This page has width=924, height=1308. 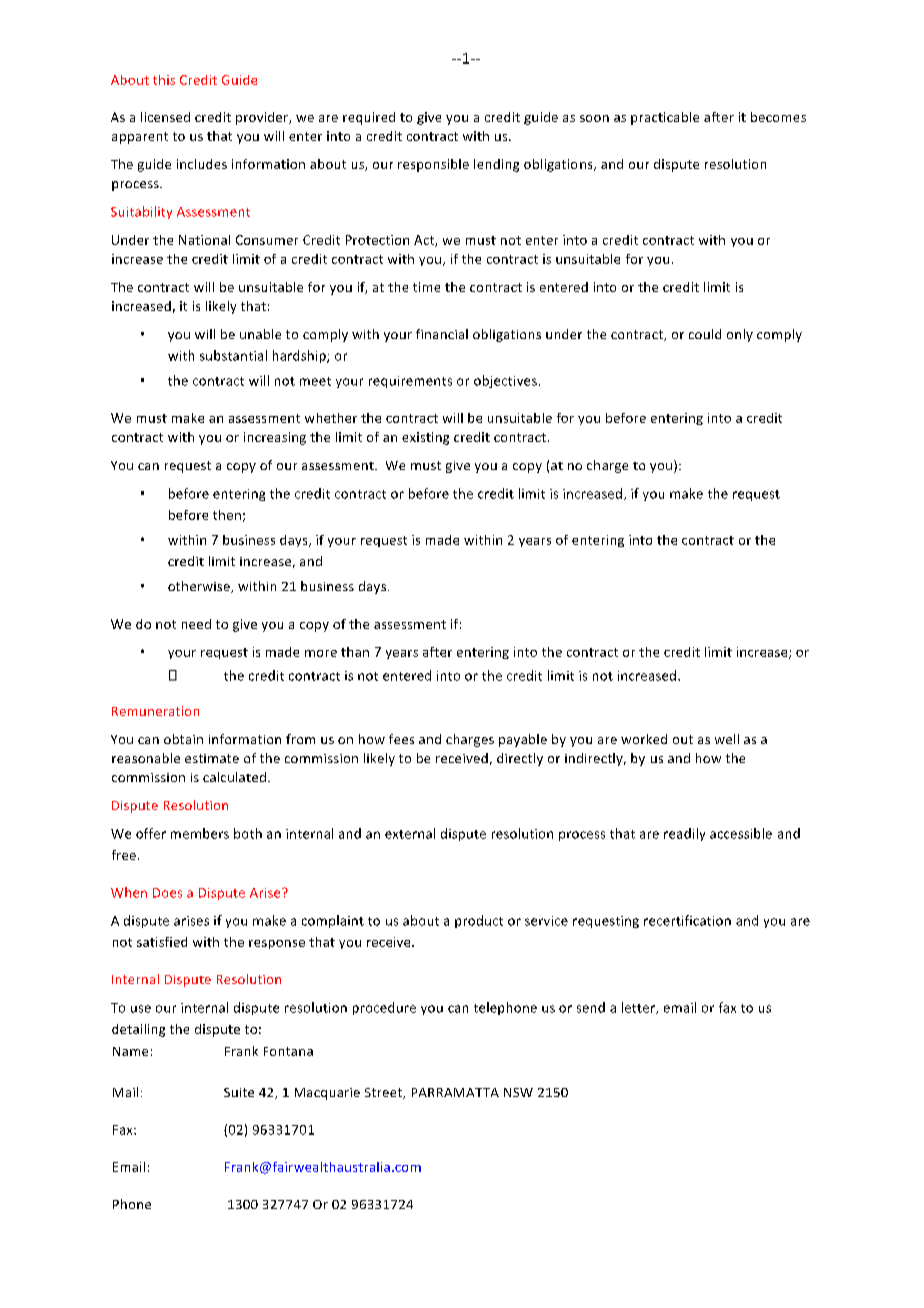 What do you see at coordinates (355, 652) in the page?
I see `than` at bounding box center [355, 652].
